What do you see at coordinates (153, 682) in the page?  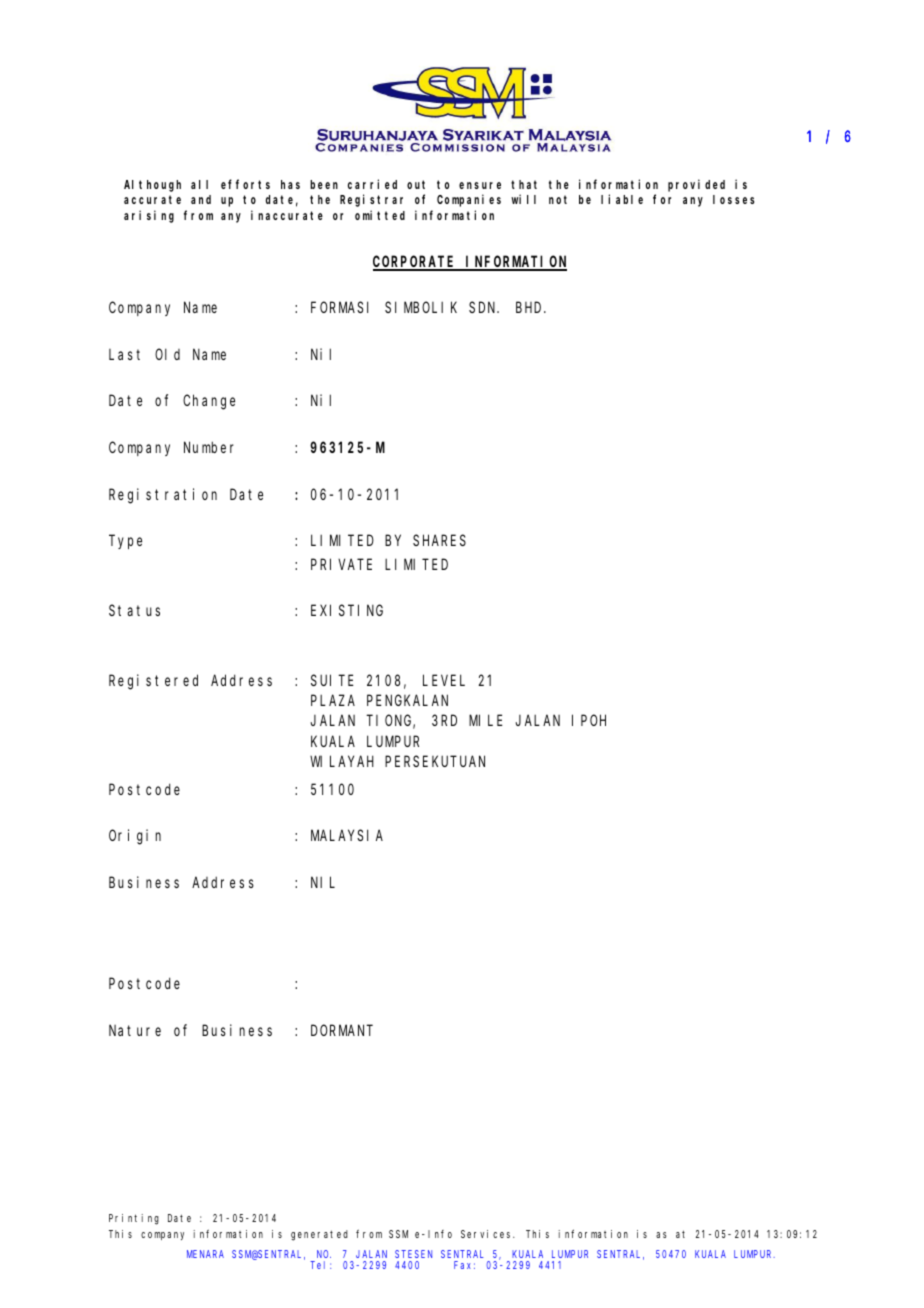 I see `Registered` at bounding box center [153, 682].
